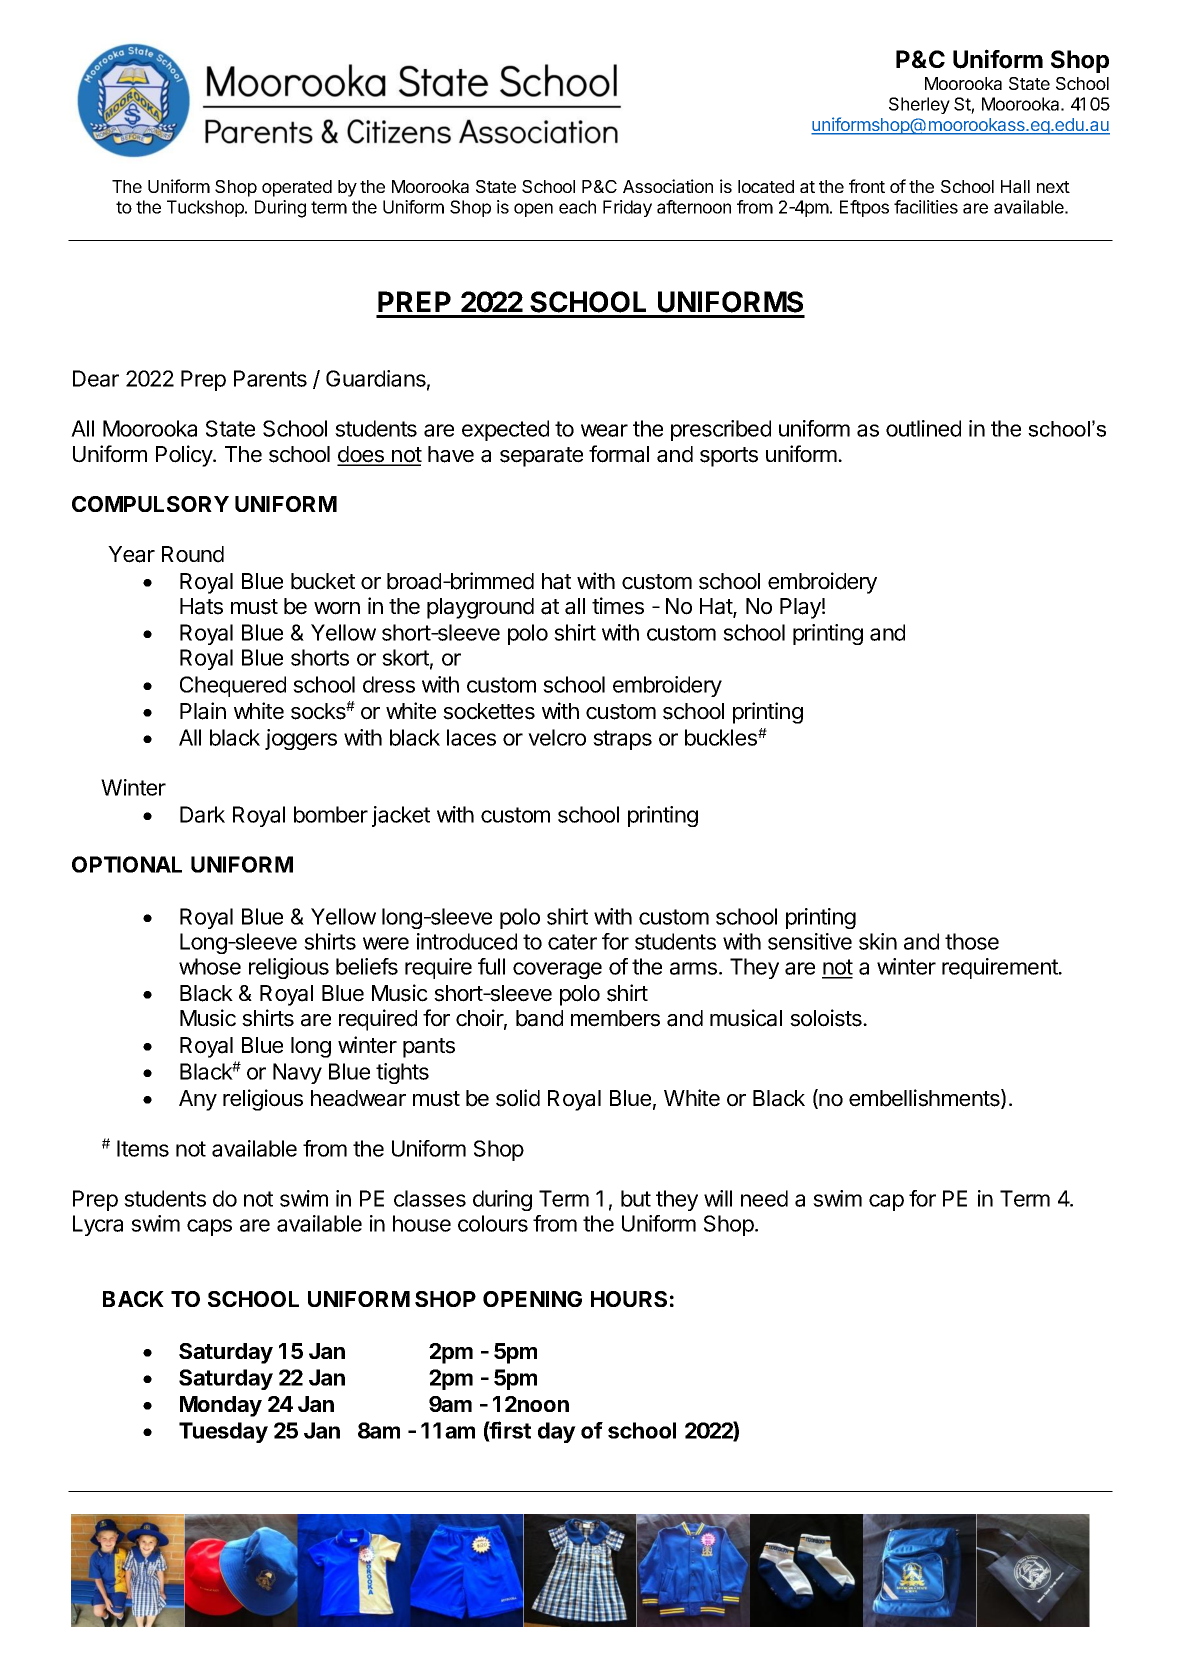 This screenshot has width=1181, height=1672. I want to click on separate, so click(541, 457).
